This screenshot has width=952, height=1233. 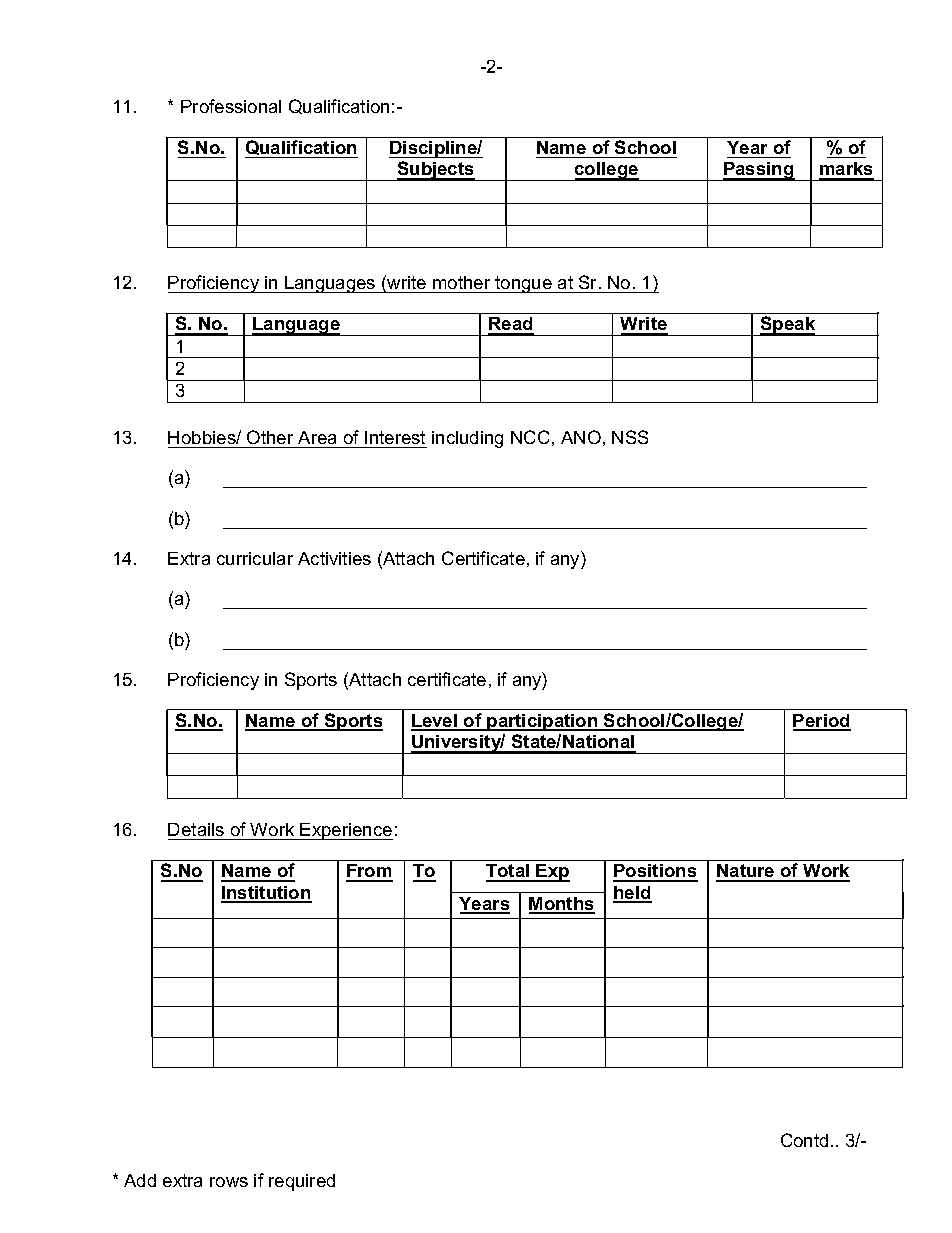 I want to click on Professional, so click(x=231, y=106).
